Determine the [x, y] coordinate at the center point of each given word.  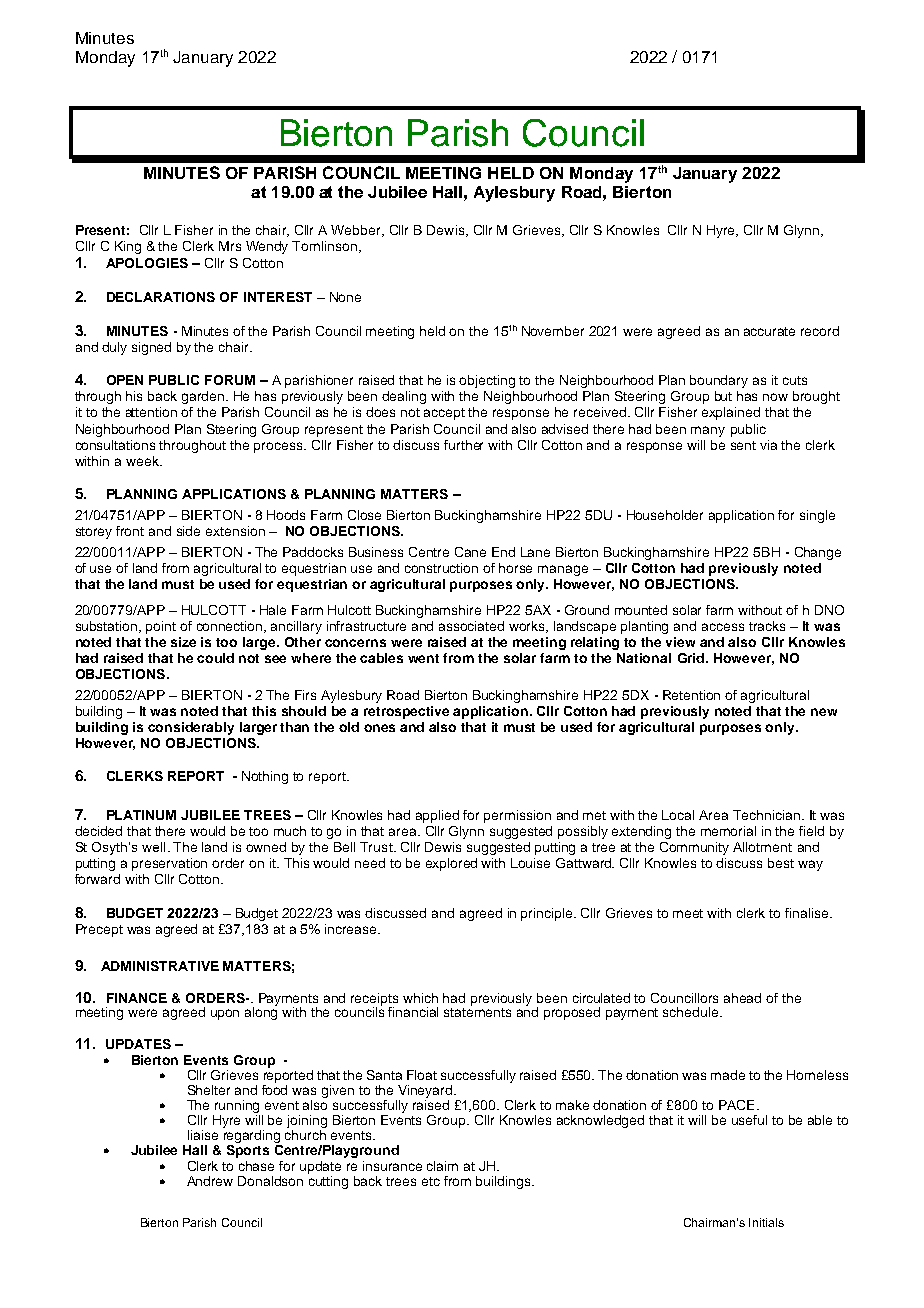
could [215, 658]
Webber [357, 231]
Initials [766, 1222]
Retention [691, 695]
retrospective [406, 712]
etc [431, 1181]
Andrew [210, 1181]
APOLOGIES [147, 263]
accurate [769, 331]
